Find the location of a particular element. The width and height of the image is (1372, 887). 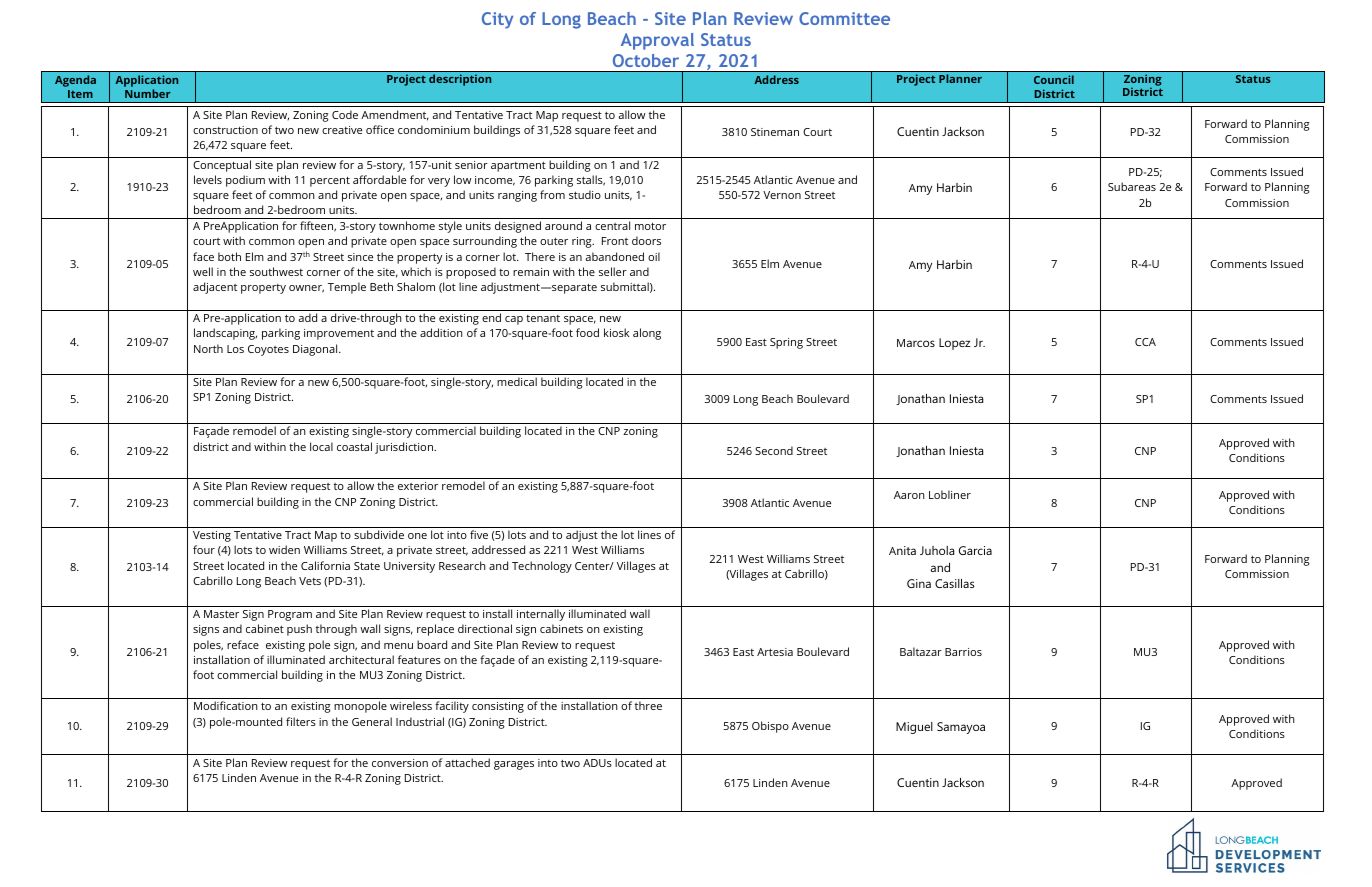

motor is located at coordinates (650, 226).
